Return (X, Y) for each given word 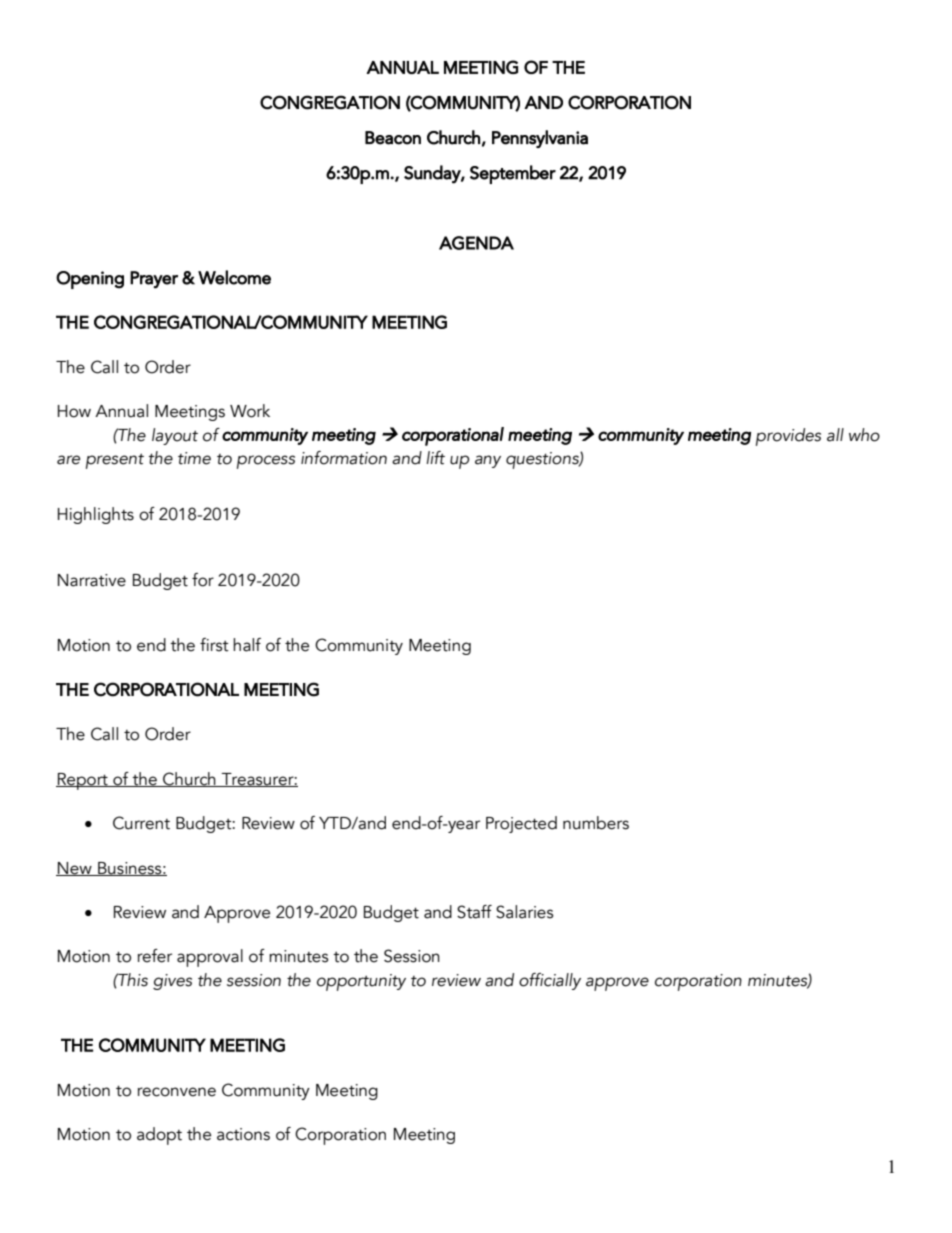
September (513, 174)
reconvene (177, 1092)
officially (550, 981)
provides (788, 437)
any (488, 461)
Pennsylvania (540, 139)
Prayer (154, 280)
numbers (596, 823)
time (194, 458)
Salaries (525, 912)
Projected (521, 824)
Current (141, 823)
